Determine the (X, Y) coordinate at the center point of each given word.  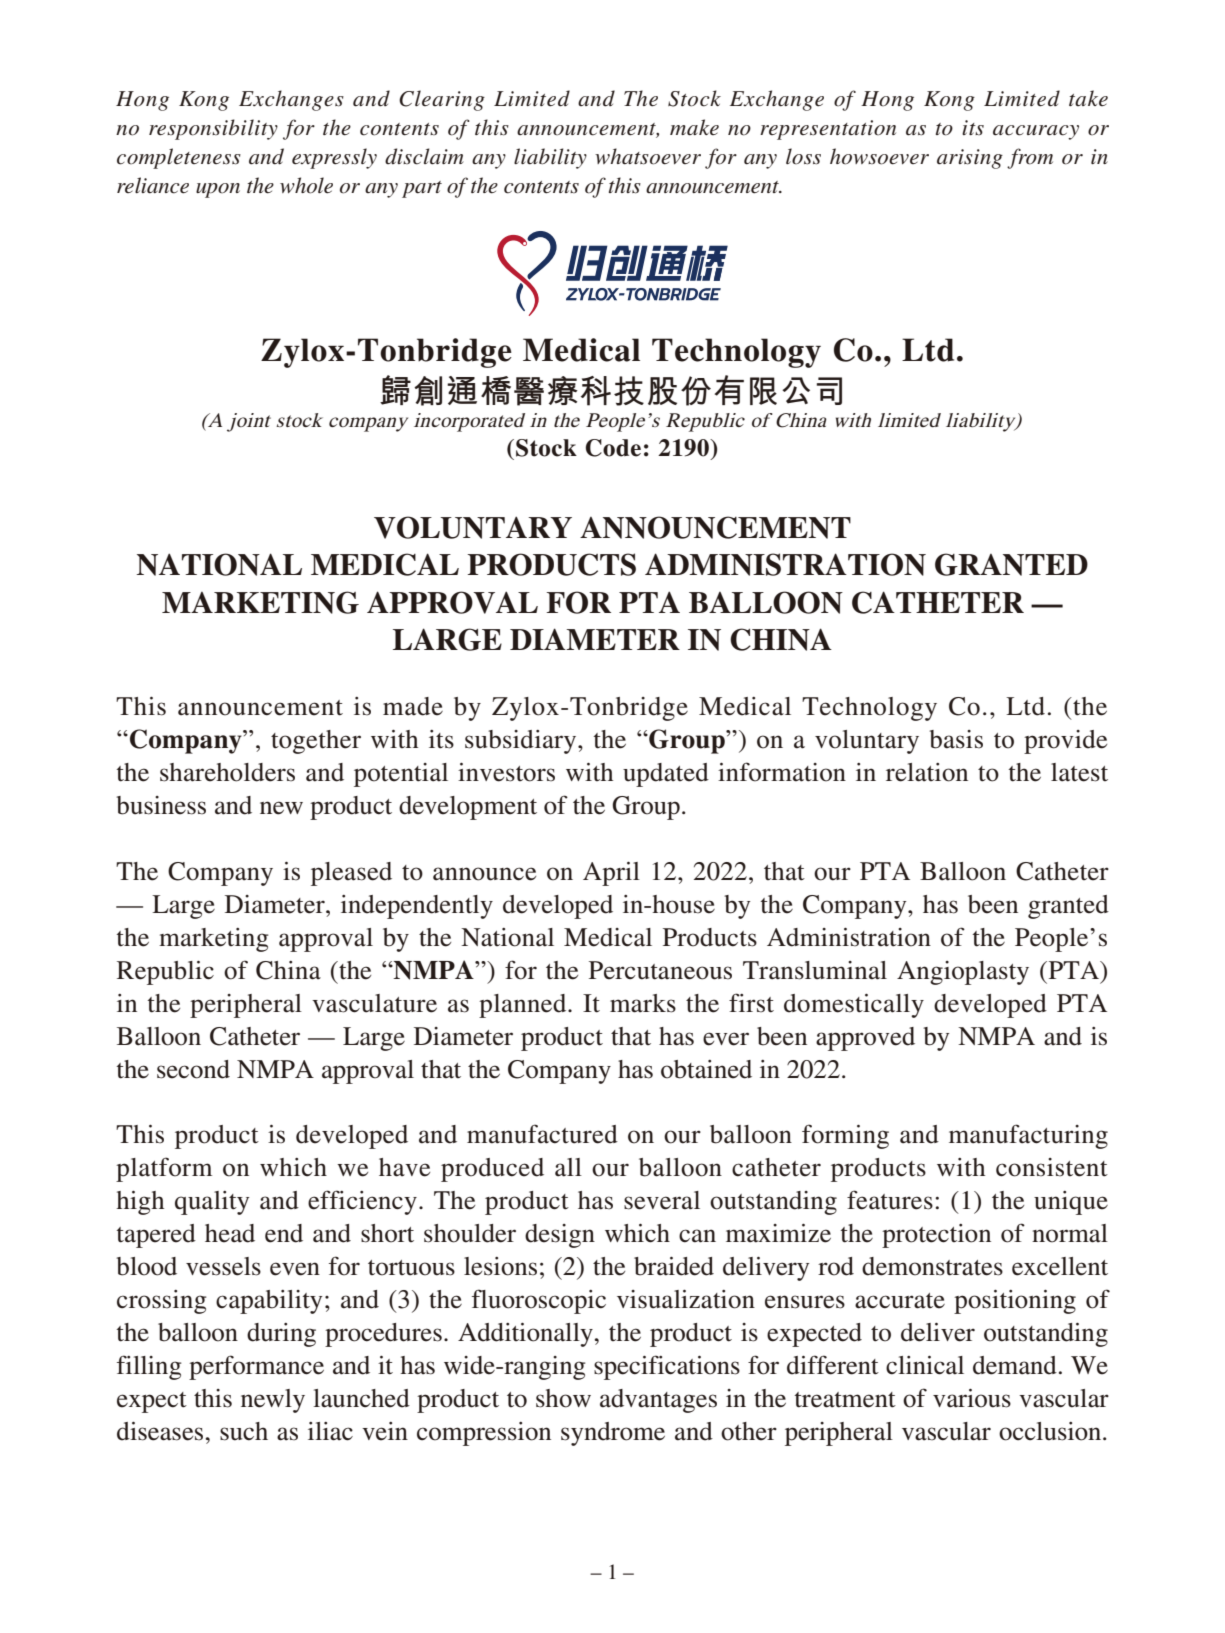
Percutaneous (660, 970)
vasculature (374, 1003)
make (694, 127)
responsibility (213, 129)
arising (970, 159)
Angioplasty (963, 973)
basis (956, 739)
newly (273, 1401)
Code (613, 448)
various (972, 1398)
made (413, 706)
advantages (658, 1401)
